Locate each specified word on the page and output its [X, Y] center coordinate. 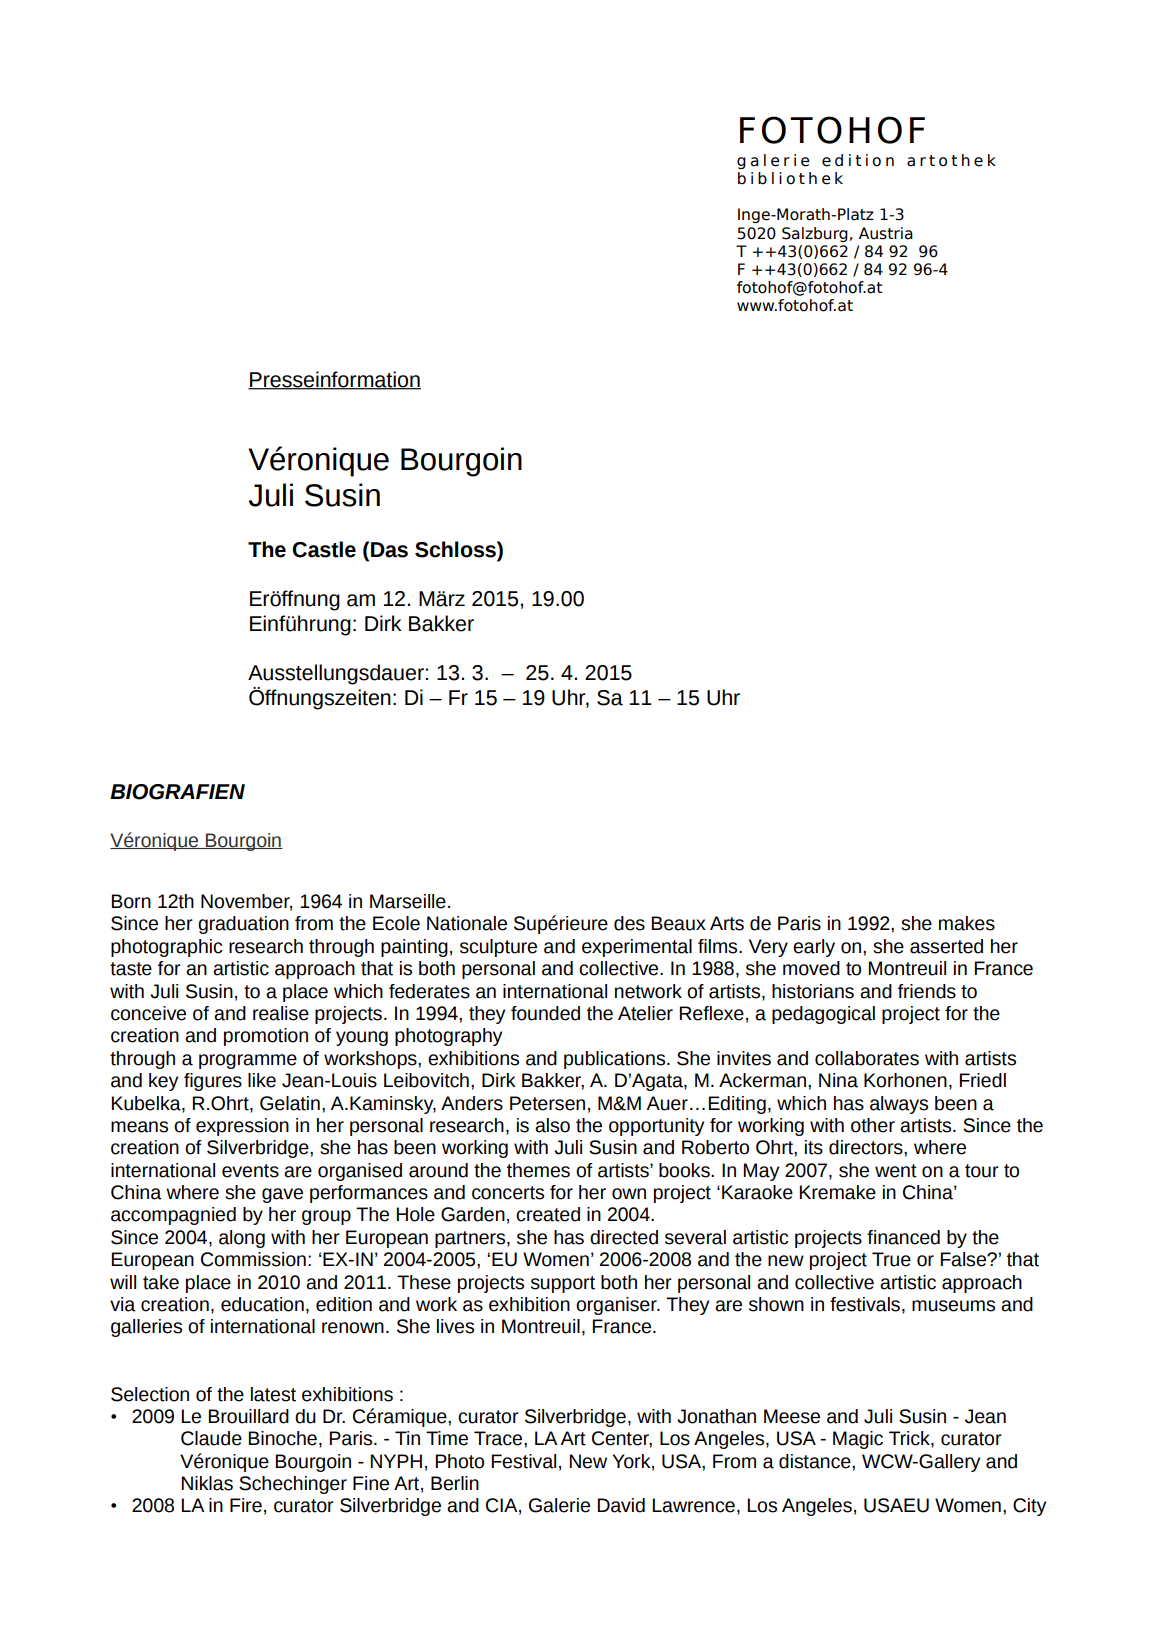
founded [545, 1013]
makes [967, 923]
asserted [946, 946]
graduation [243, 925]
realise [281, 1013]
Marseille [408, 901]
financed [903, 1237]
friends [927, 991]
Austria [886, 233]
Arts [727, 923]
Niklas [207, 1483]
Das [389, 550]
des [629, 923]
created [548, 1214]
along [242, 1239]
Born [131, 901]
